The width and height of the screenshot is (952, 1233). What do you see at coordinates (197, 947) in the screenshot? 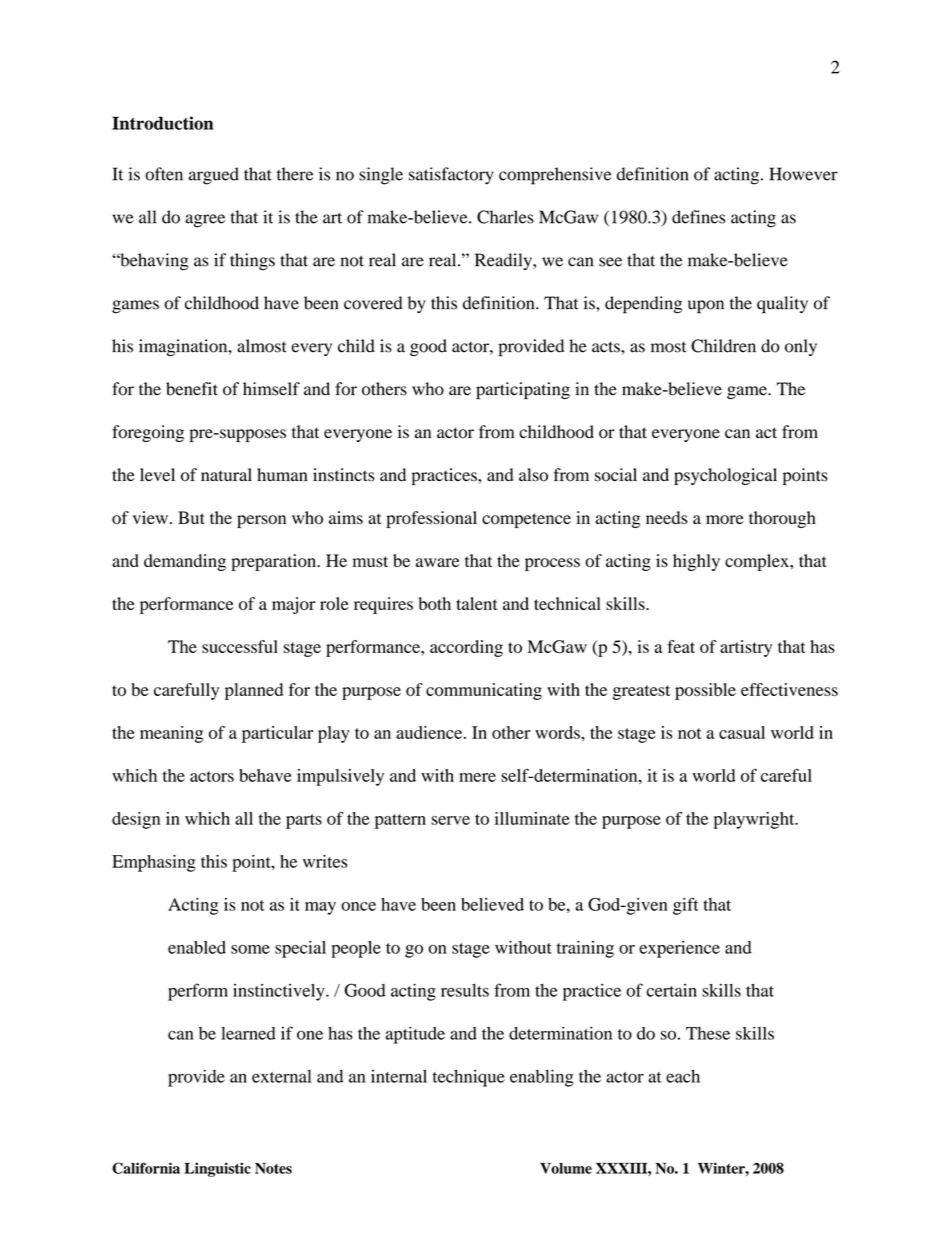
I see `enabled` at bounding box center [197, 947].
